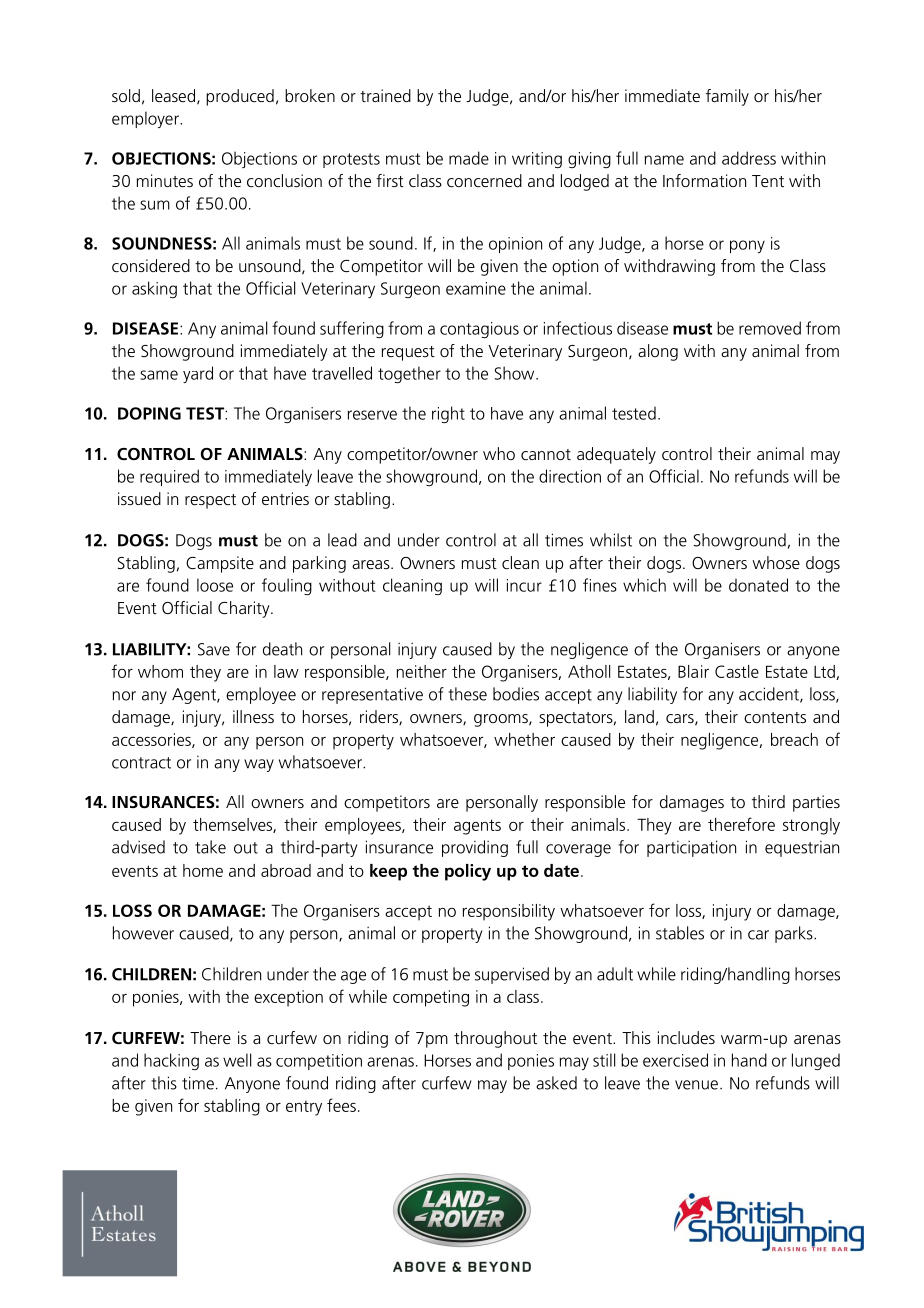 The image size is (924, 1308). I want to click on incur, so click(524, 585).
